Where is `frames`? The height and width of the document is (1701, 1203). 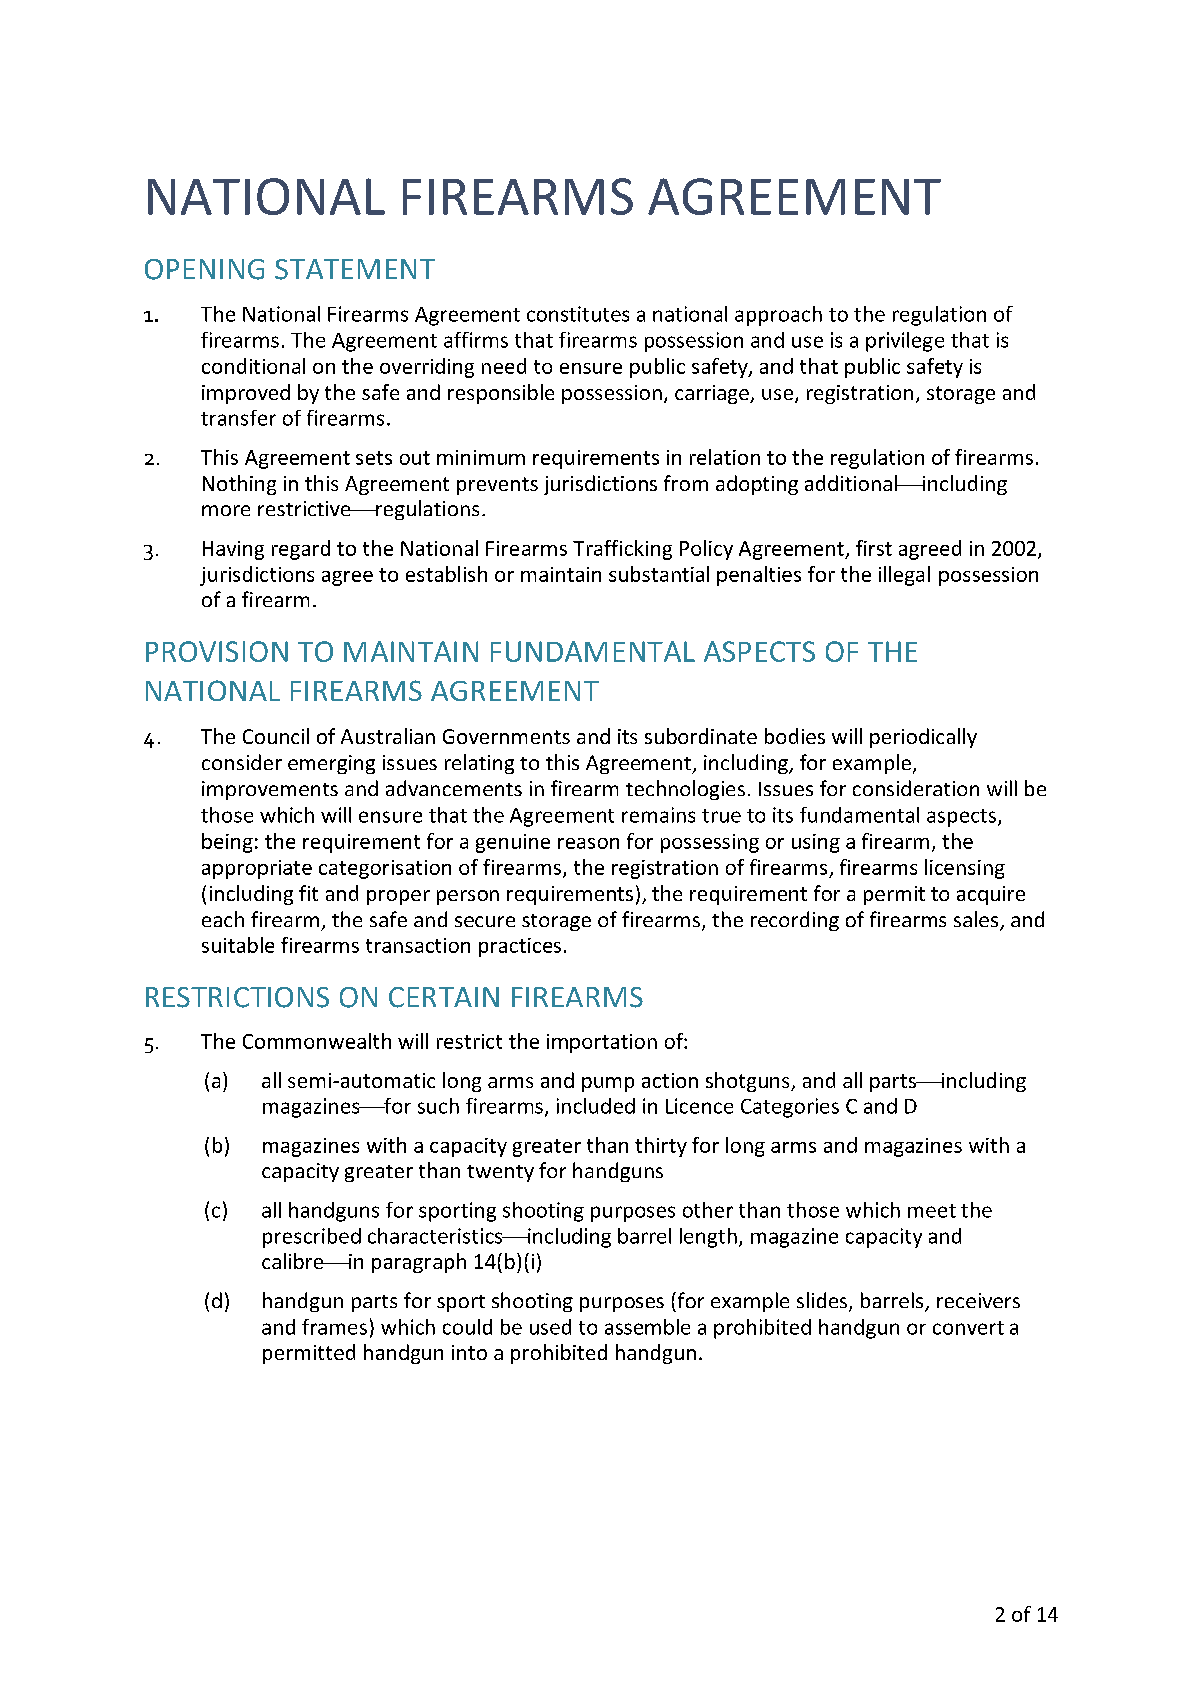 frames is located at coordinates (334, 1327).
